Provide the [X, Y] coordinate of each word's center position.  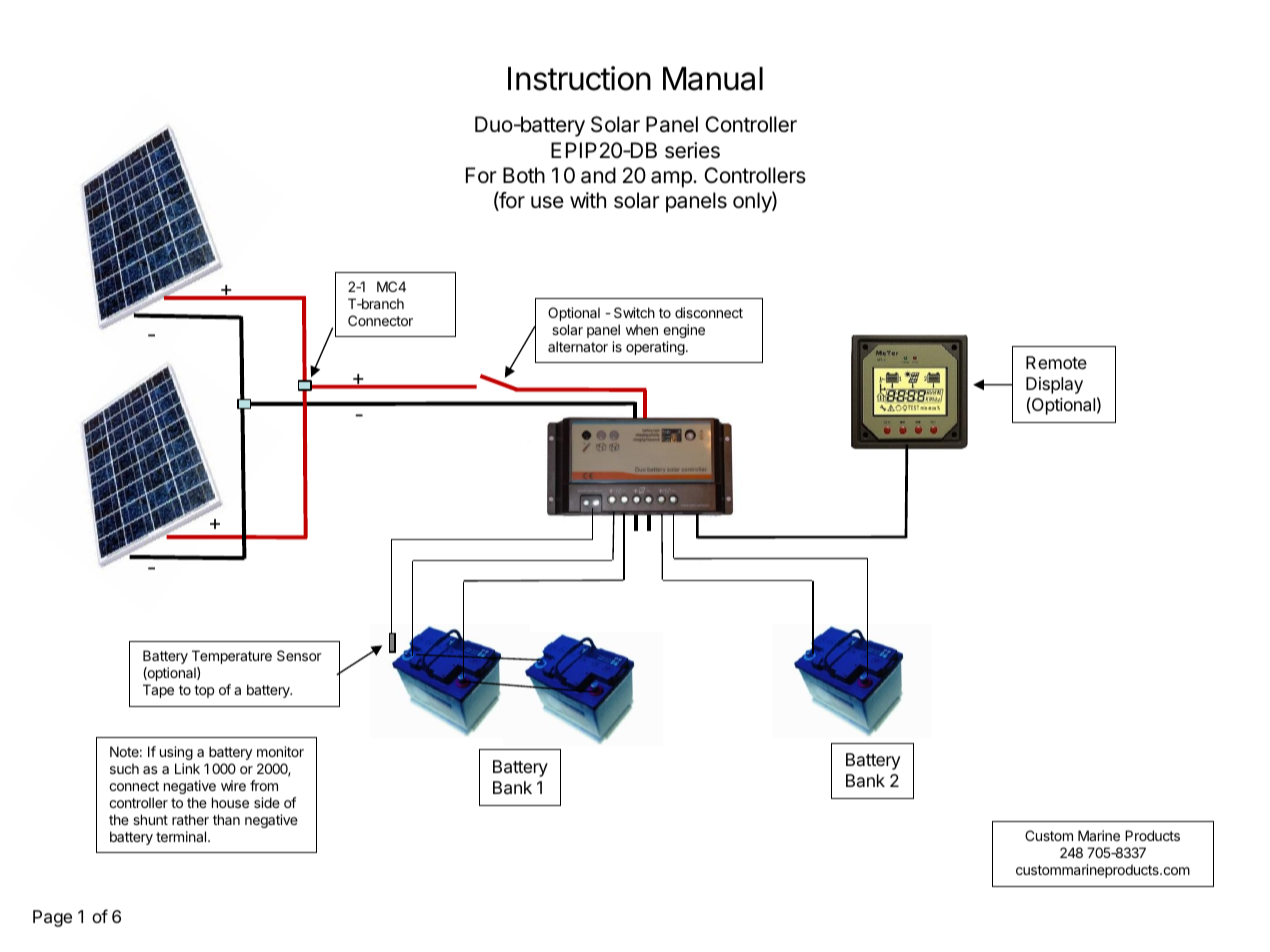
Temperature [232, 657]
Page [52, 918]
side [267, 802]
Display [1054, 385]
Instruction [579, 78]
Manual [713, 79]
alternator [578, 346]
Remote [1056, 362]
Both [524, 175]
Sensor [299, 655]
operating [656, 348]
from [264, 785]
